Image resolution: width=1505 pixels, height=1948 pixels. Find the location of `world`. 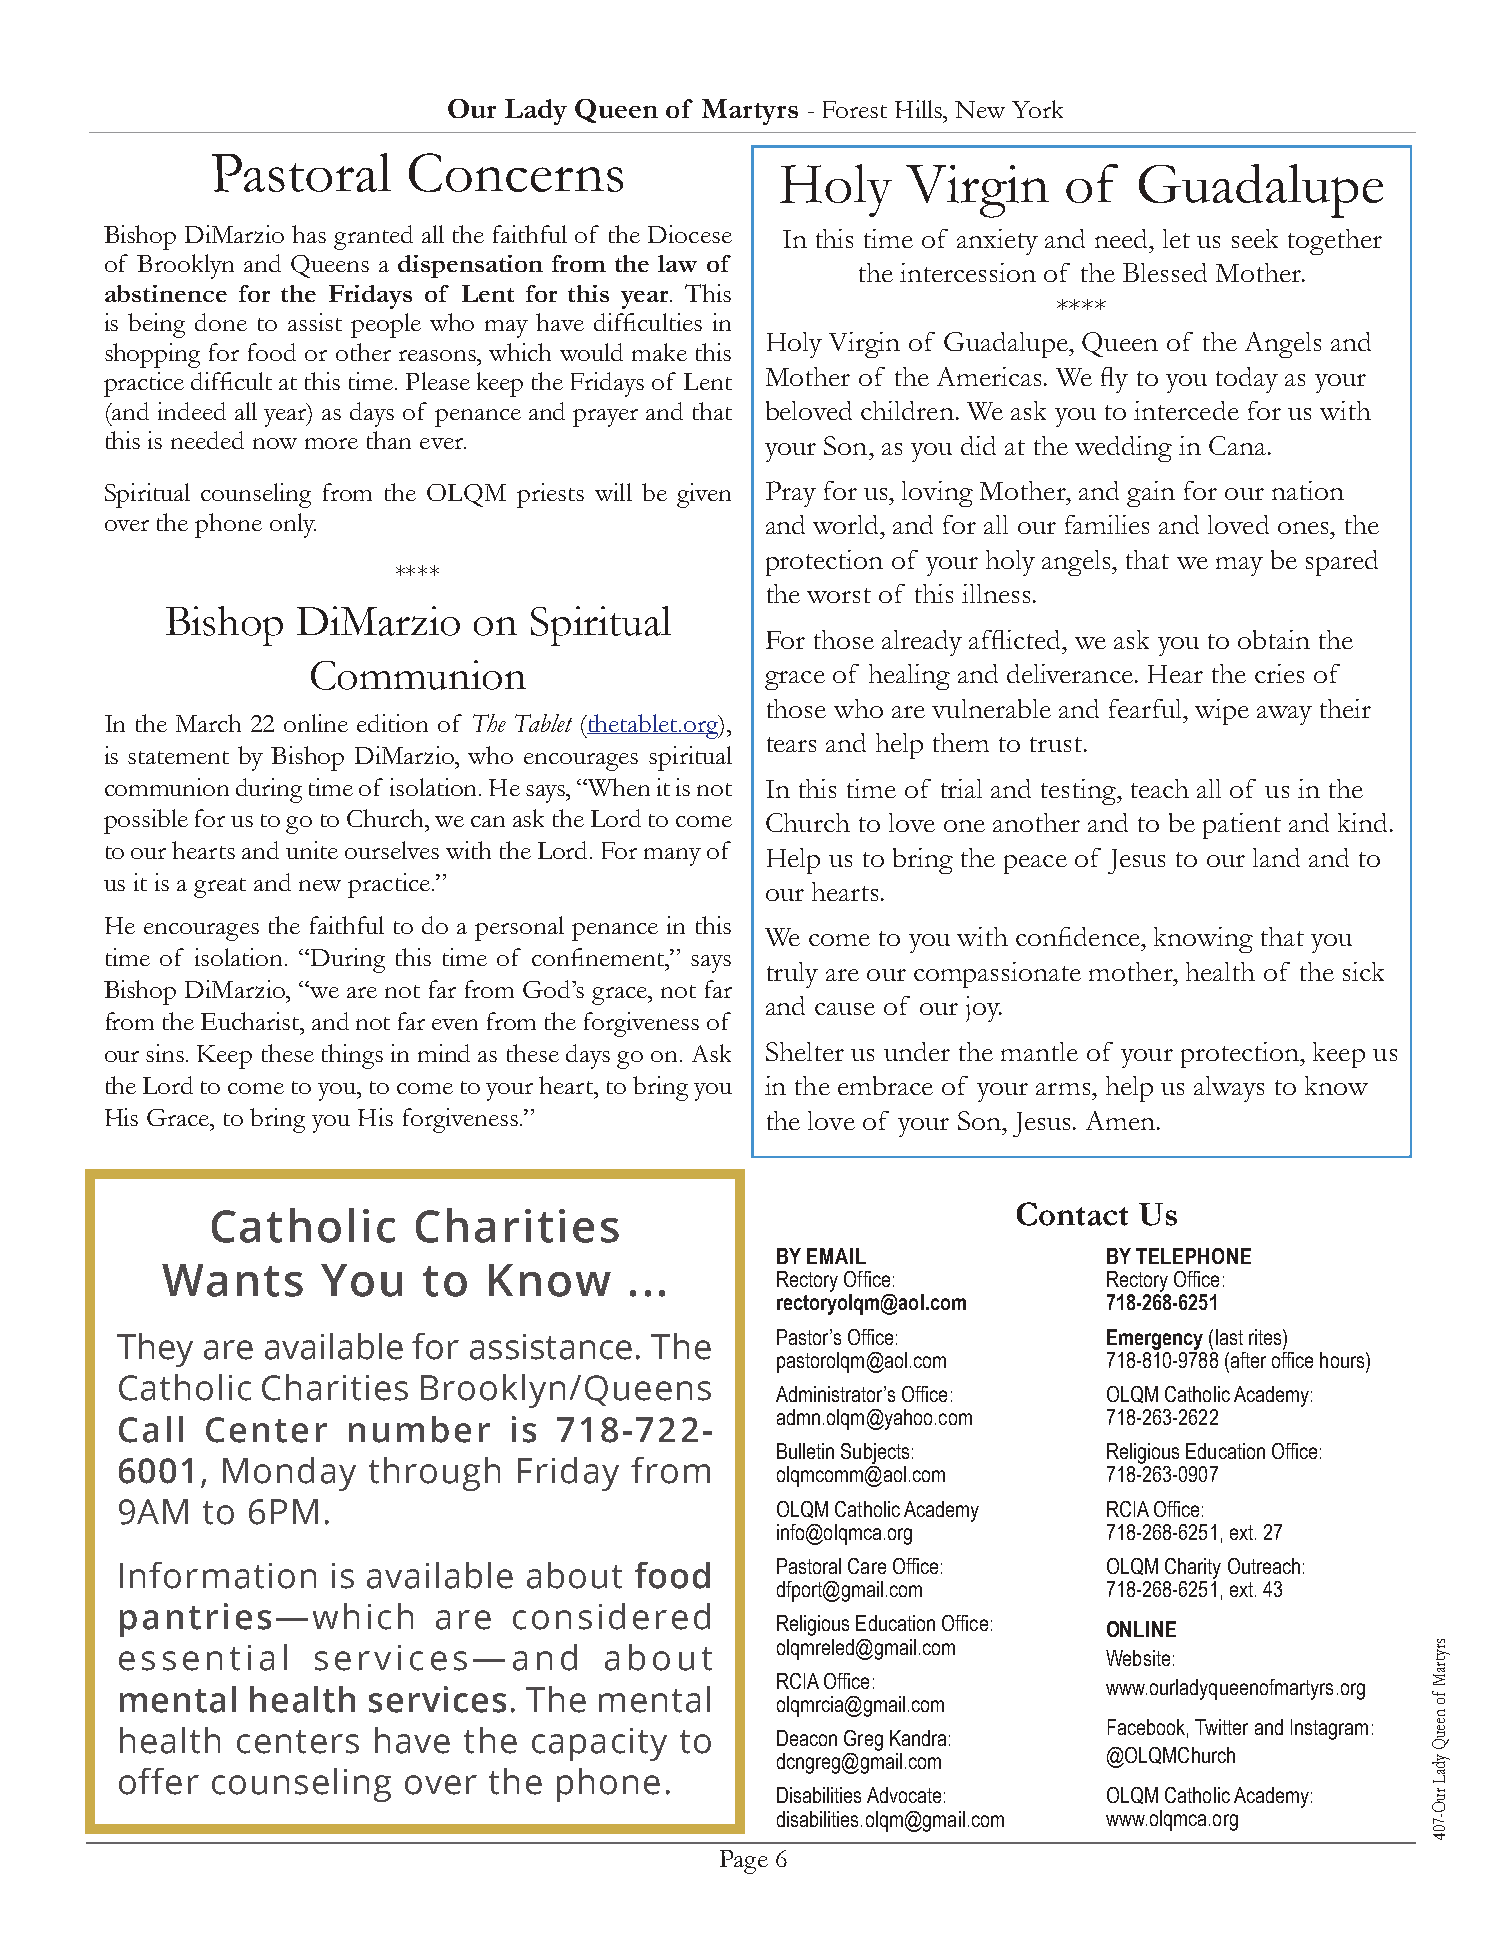

world is located at coordinates (847, 524).
